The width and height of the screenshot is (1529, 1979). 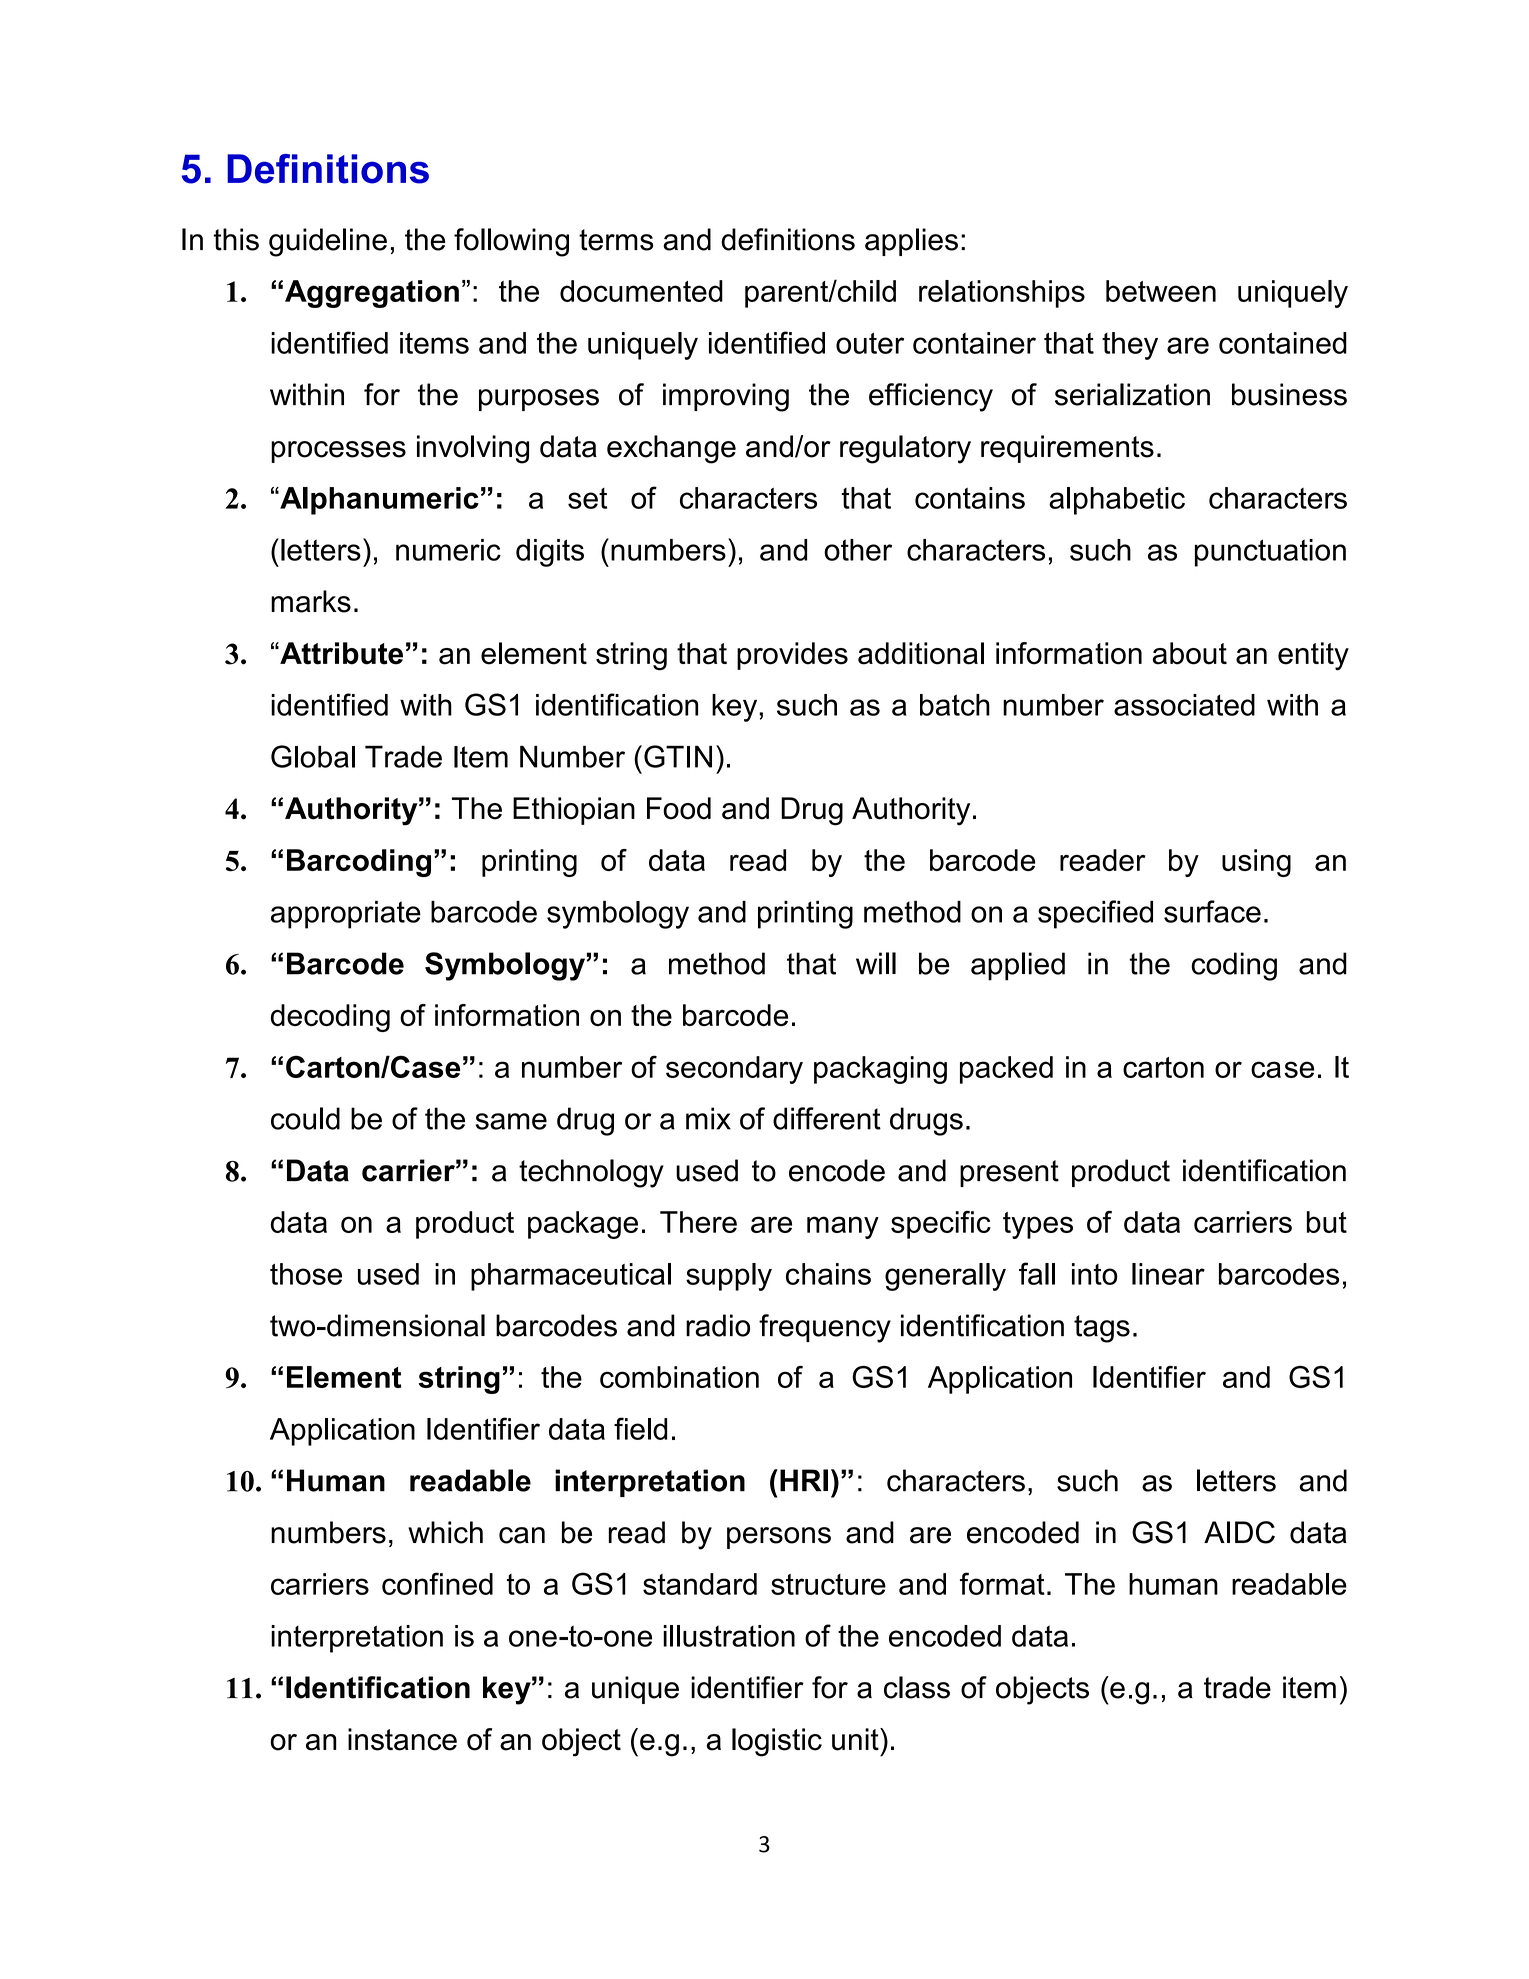 What do you see at coordinates (1168, 1274) in the screenshot?
I see `linear` at bounding box center [1168, 1274].
